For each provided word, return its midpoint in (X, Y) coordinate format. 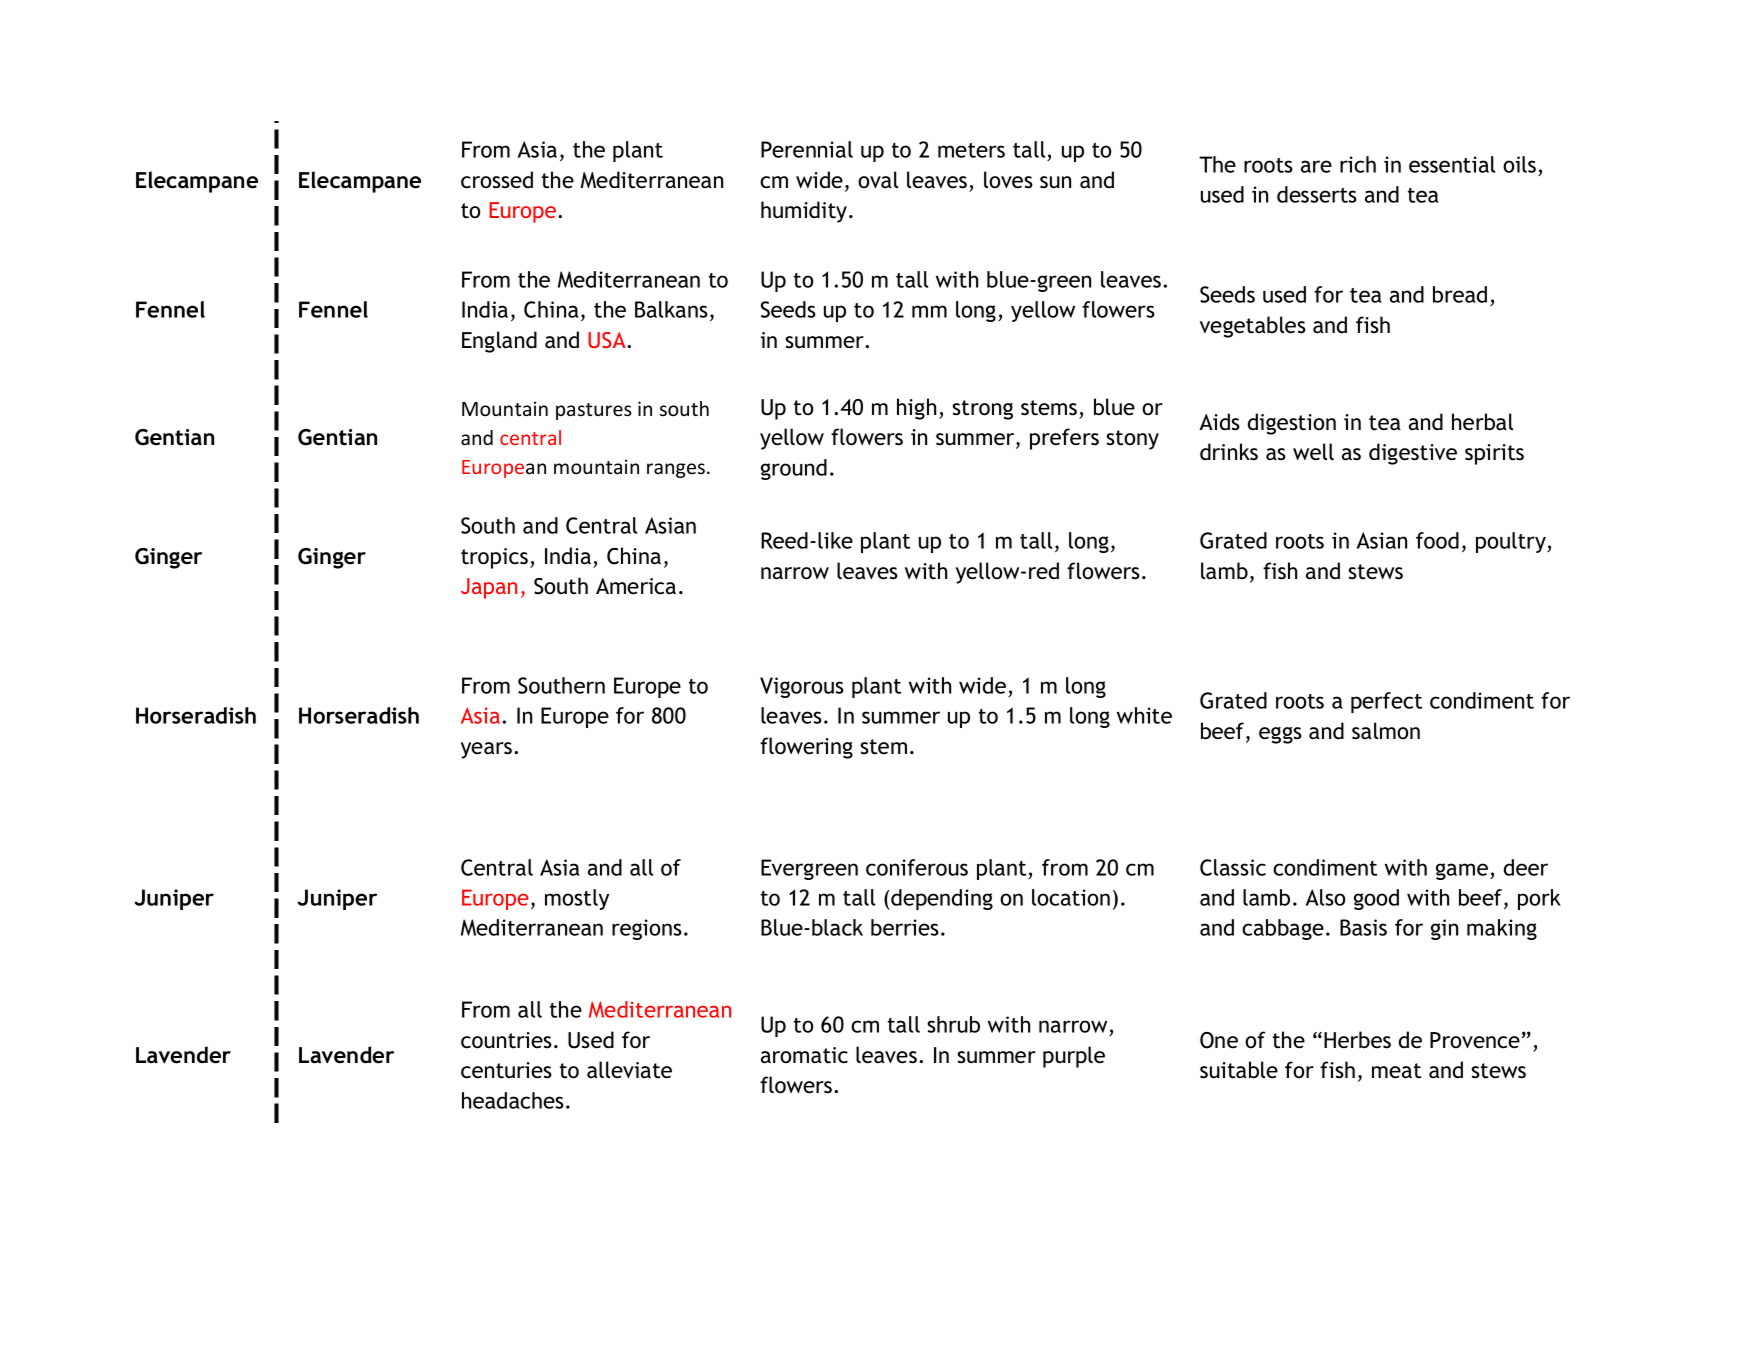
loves (1008, 180)
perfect (1386, 702)
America (636, 586)
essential (1452, 164)
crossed (497, 180)
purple (1074, 1057)
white (1144, 715)
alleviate (629, 1070)
